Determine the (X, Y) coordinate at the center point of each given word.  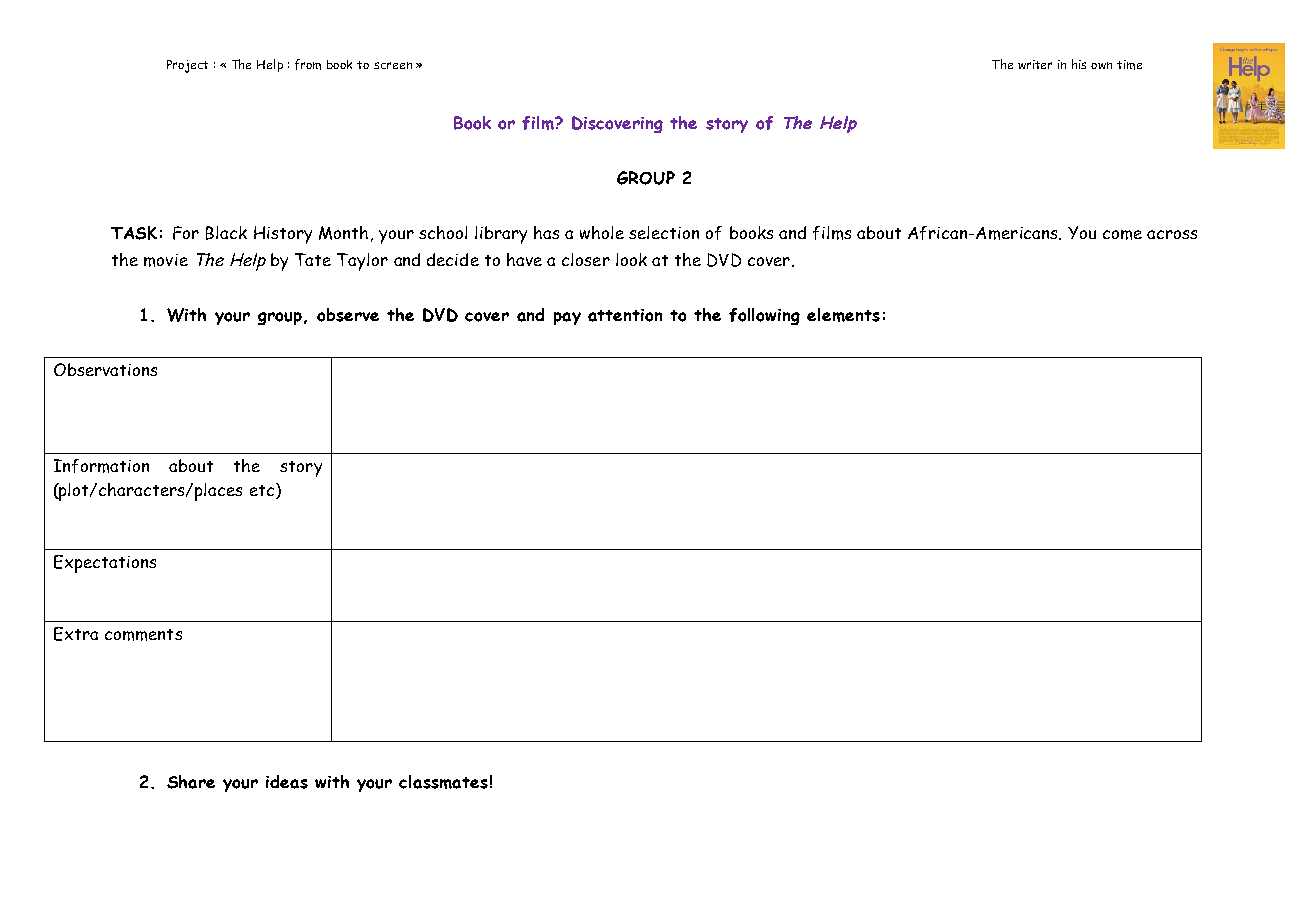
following (764, 316)
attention (625, 315)
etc (263, 491)
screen (393, 65)
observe (348, 315)
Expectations (105, 564)
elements (843, 315)
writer (1035, 64)
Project (187, 66)
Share (191, 782)
